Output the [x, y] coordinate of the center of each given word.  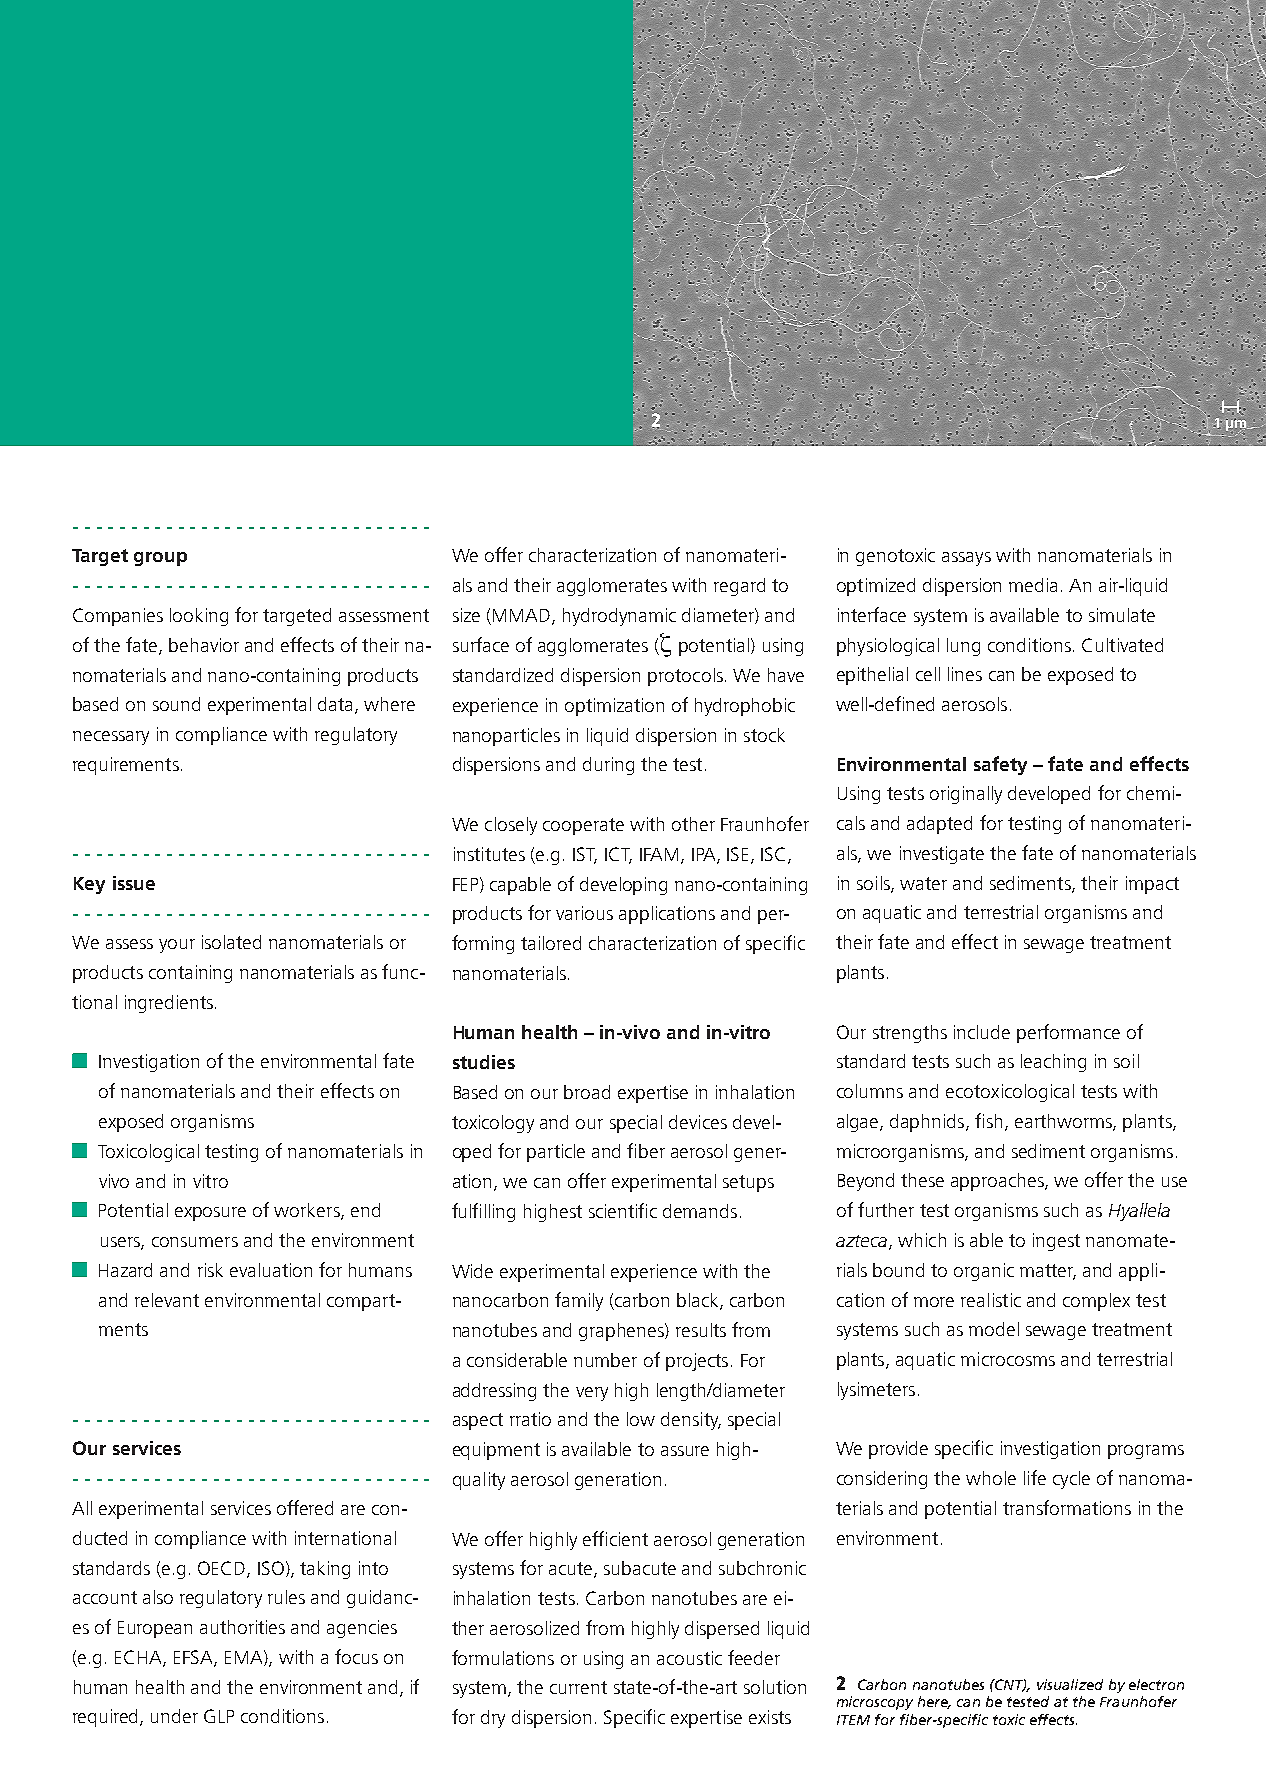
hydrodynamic [619, 617]
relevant [167, 1300]
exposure [210, 1214]
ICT [618, 855]
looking [199, 617]
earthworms [1064, 1122]
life [1035, 1477]
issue [134, 883]
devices [698, 1122]
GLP [219, 1716]
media [1033, 585]
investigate [942, 855]
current [578, 1687]
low [641, 1419]
